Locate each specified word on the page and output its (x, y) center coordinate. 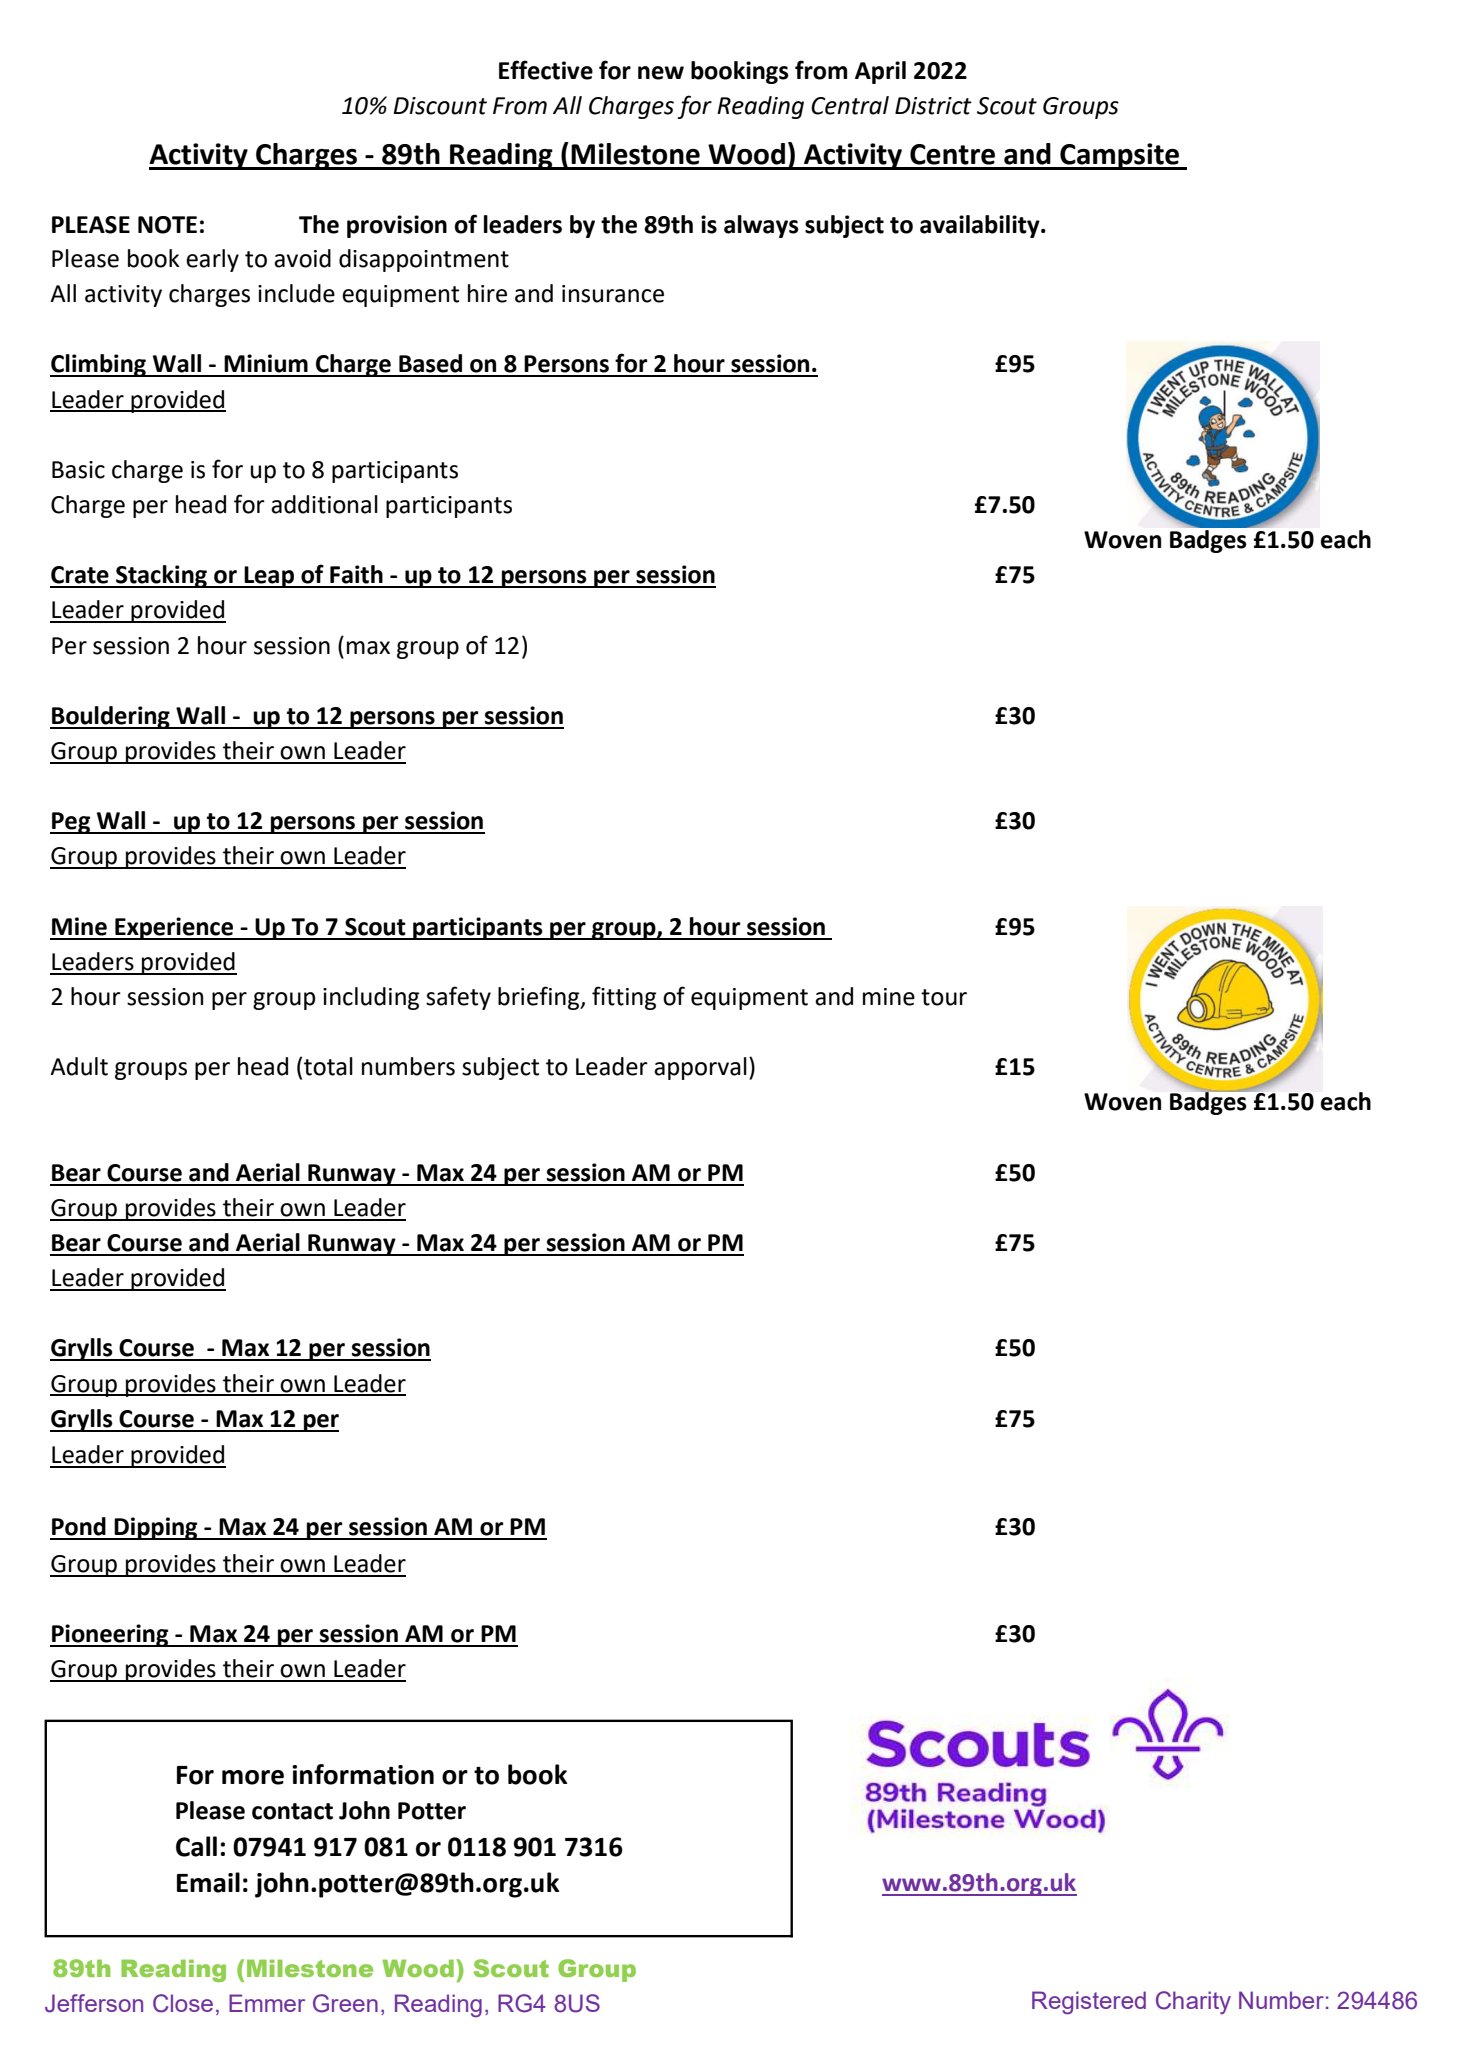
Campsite (1120, 156)
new (661, 73)
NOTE (167, 225)
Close (183, 2003)
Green (345, 2003)
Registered (1089, 2002)
